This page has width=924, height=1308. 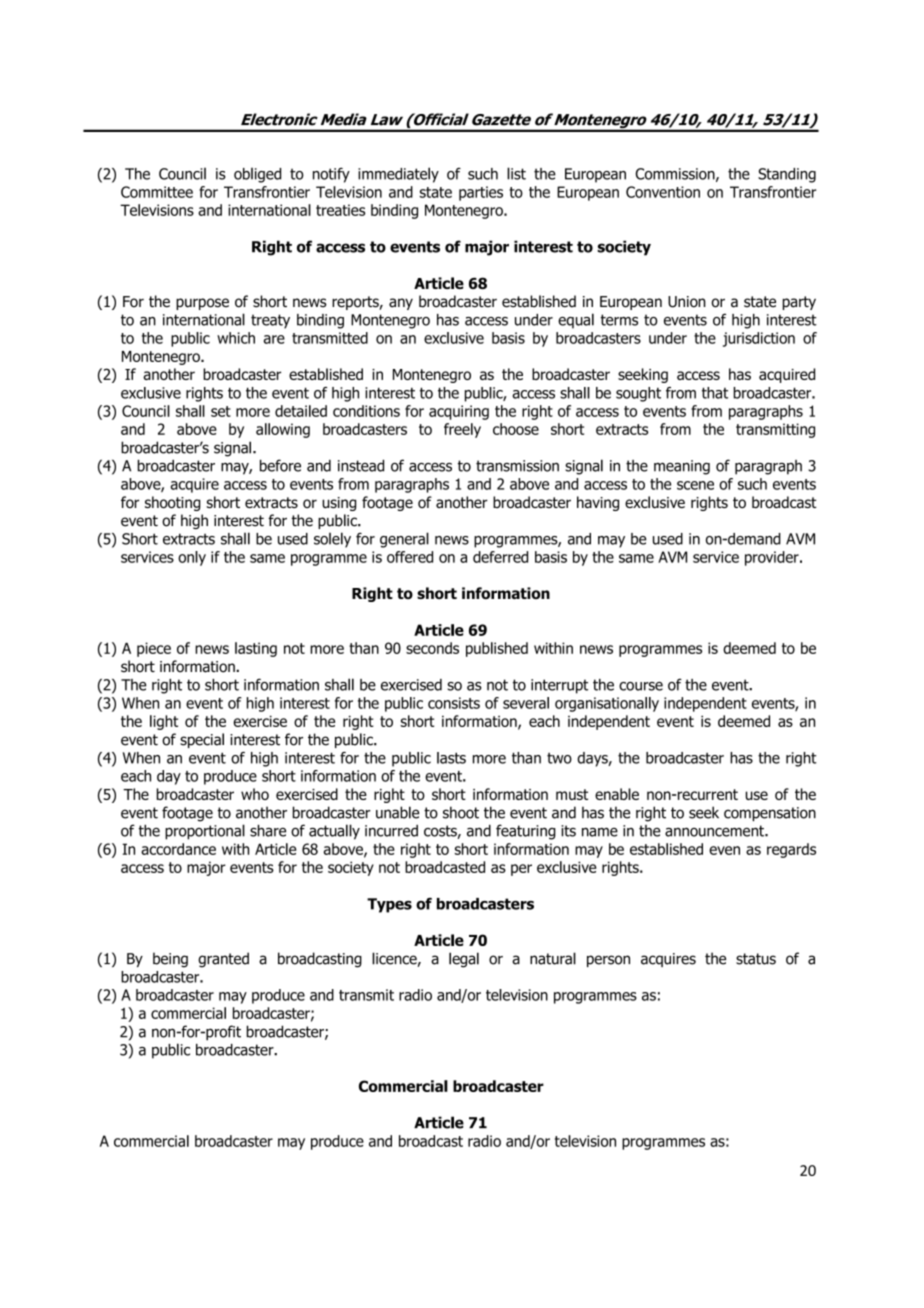 What do you see at coordinates (257, 175) in the page?
I see `obliged` at bounding box center [257, 175].
